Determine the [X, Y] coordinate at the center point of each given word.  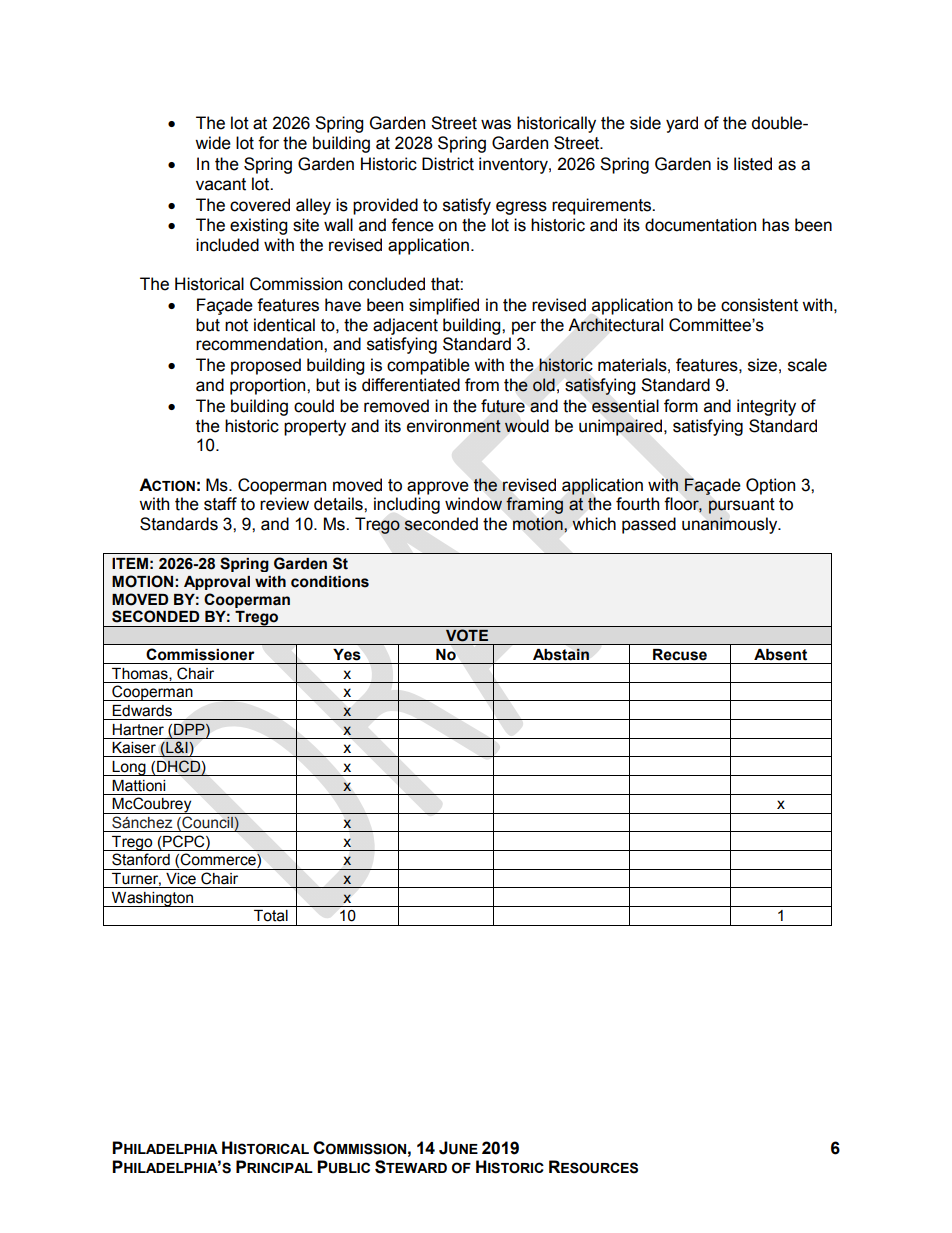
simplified [444, 306]
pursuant [741, 506]
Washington [152, 899]
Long [129, 768]
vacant [221, 184]
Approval [217, 583]
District [448, 164]
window [473, 504]
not [236, 325]
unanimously [731, 525]
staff [220, 504]
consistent [759, 305]
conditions [330, 582]
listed [753, 164]
